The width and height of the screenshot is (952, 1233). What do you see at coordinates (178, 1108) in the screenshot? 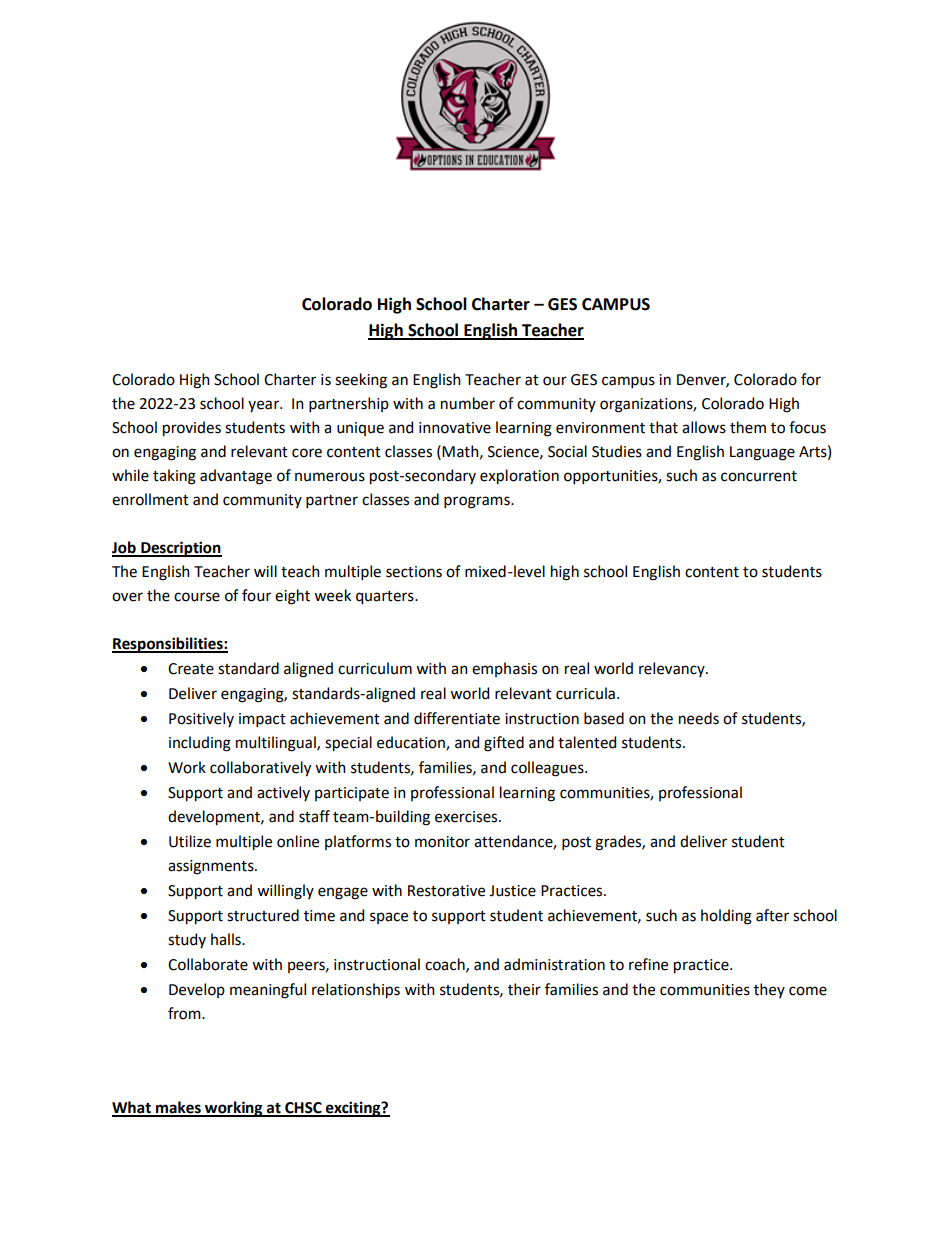
I see `makes` at bounding box center [178, 1108].
